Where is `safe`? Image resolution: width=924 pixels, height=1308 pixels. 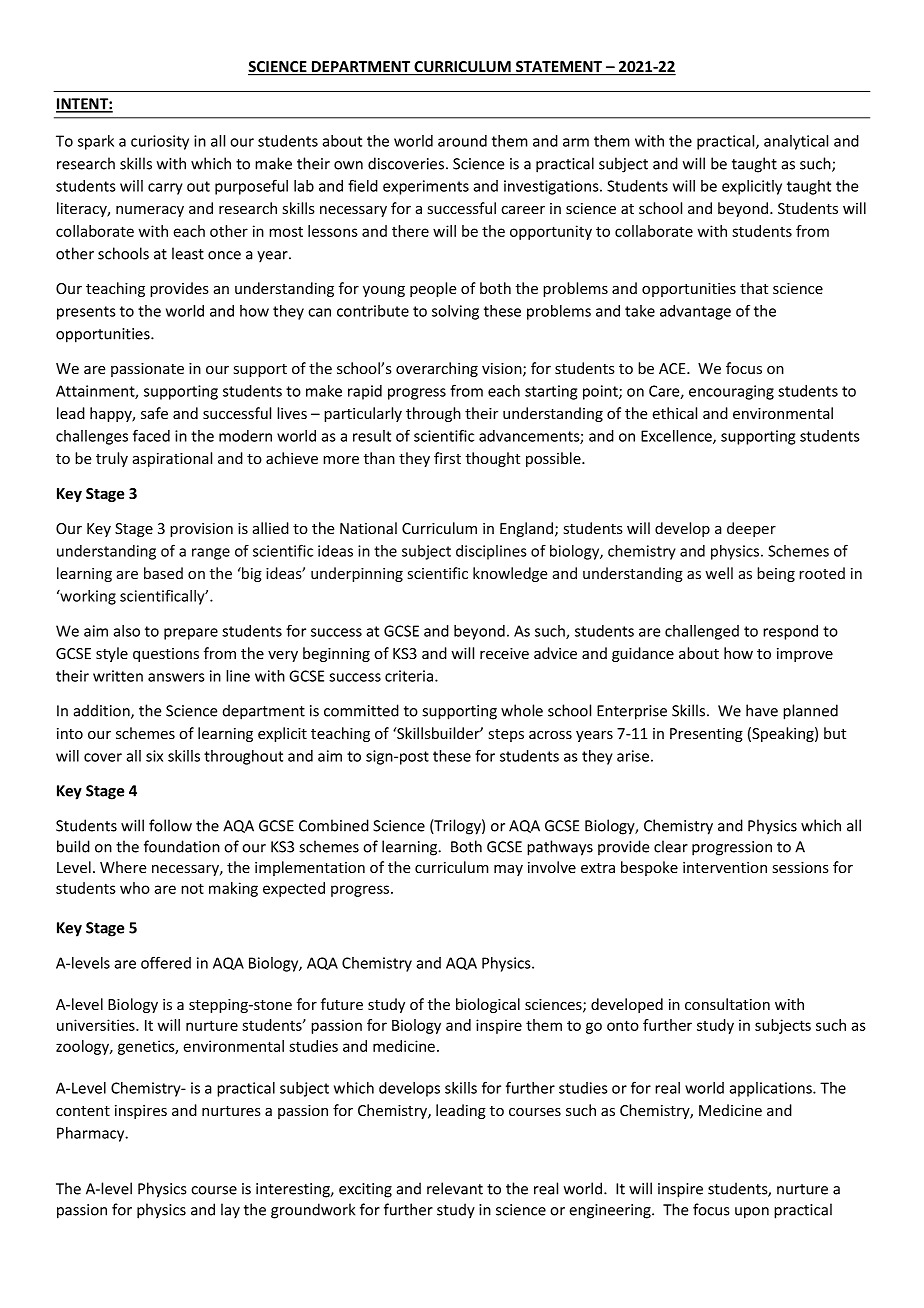
safe is located at coordinates (154, 413).
